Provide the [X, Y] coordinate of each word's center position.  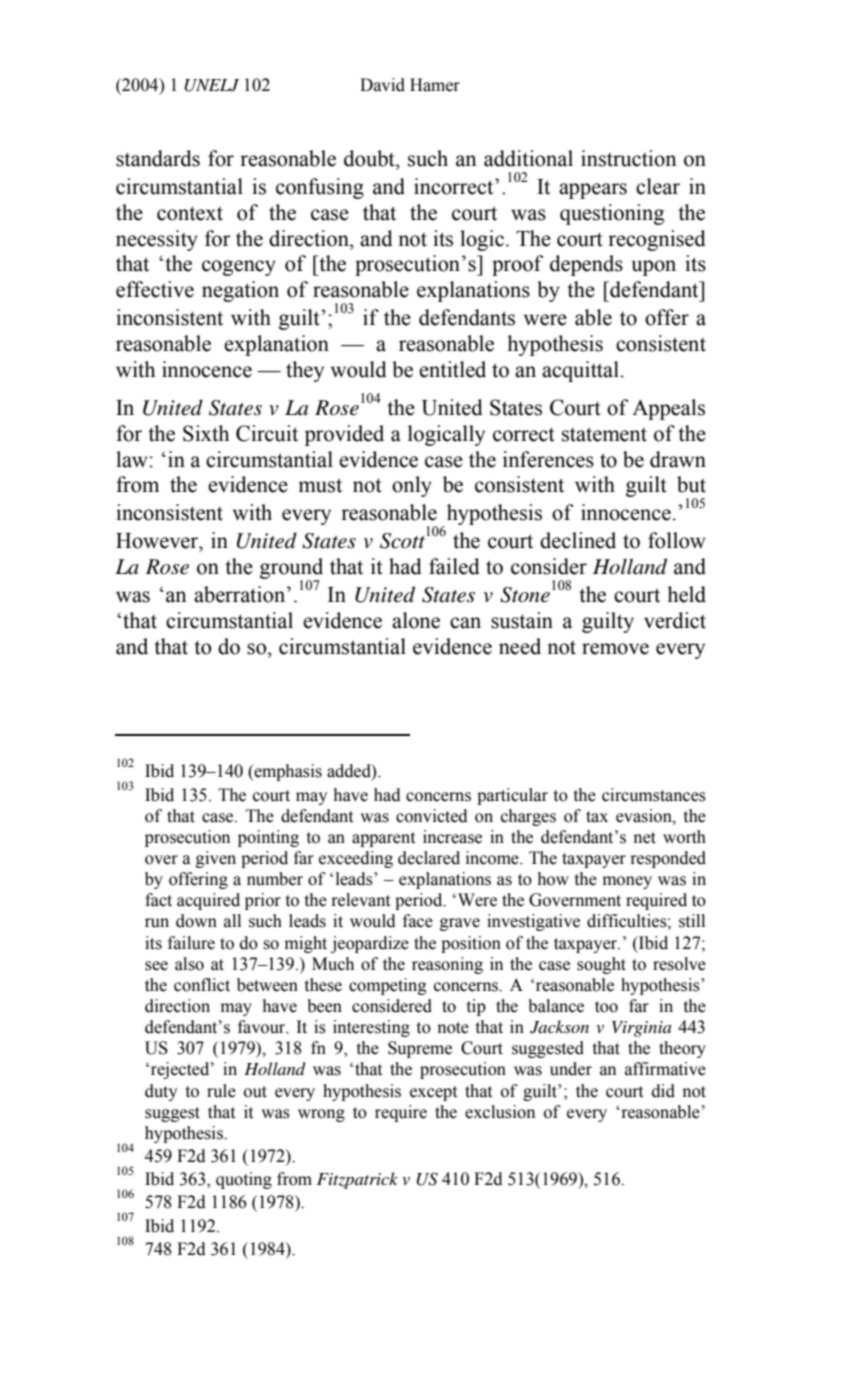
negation [240, 291]
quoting [244, 1180]
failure [191, 943]
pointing [268, 838]
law [132, 459]
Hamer [435, 85]
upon [654, 268]
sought [601, 965]
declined [578, 540]
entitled [452, 369]
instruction [628, 158]
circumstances [654, 795]
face [418, 921]
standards [158, 158]
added [350, 772]
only [412, 486]
